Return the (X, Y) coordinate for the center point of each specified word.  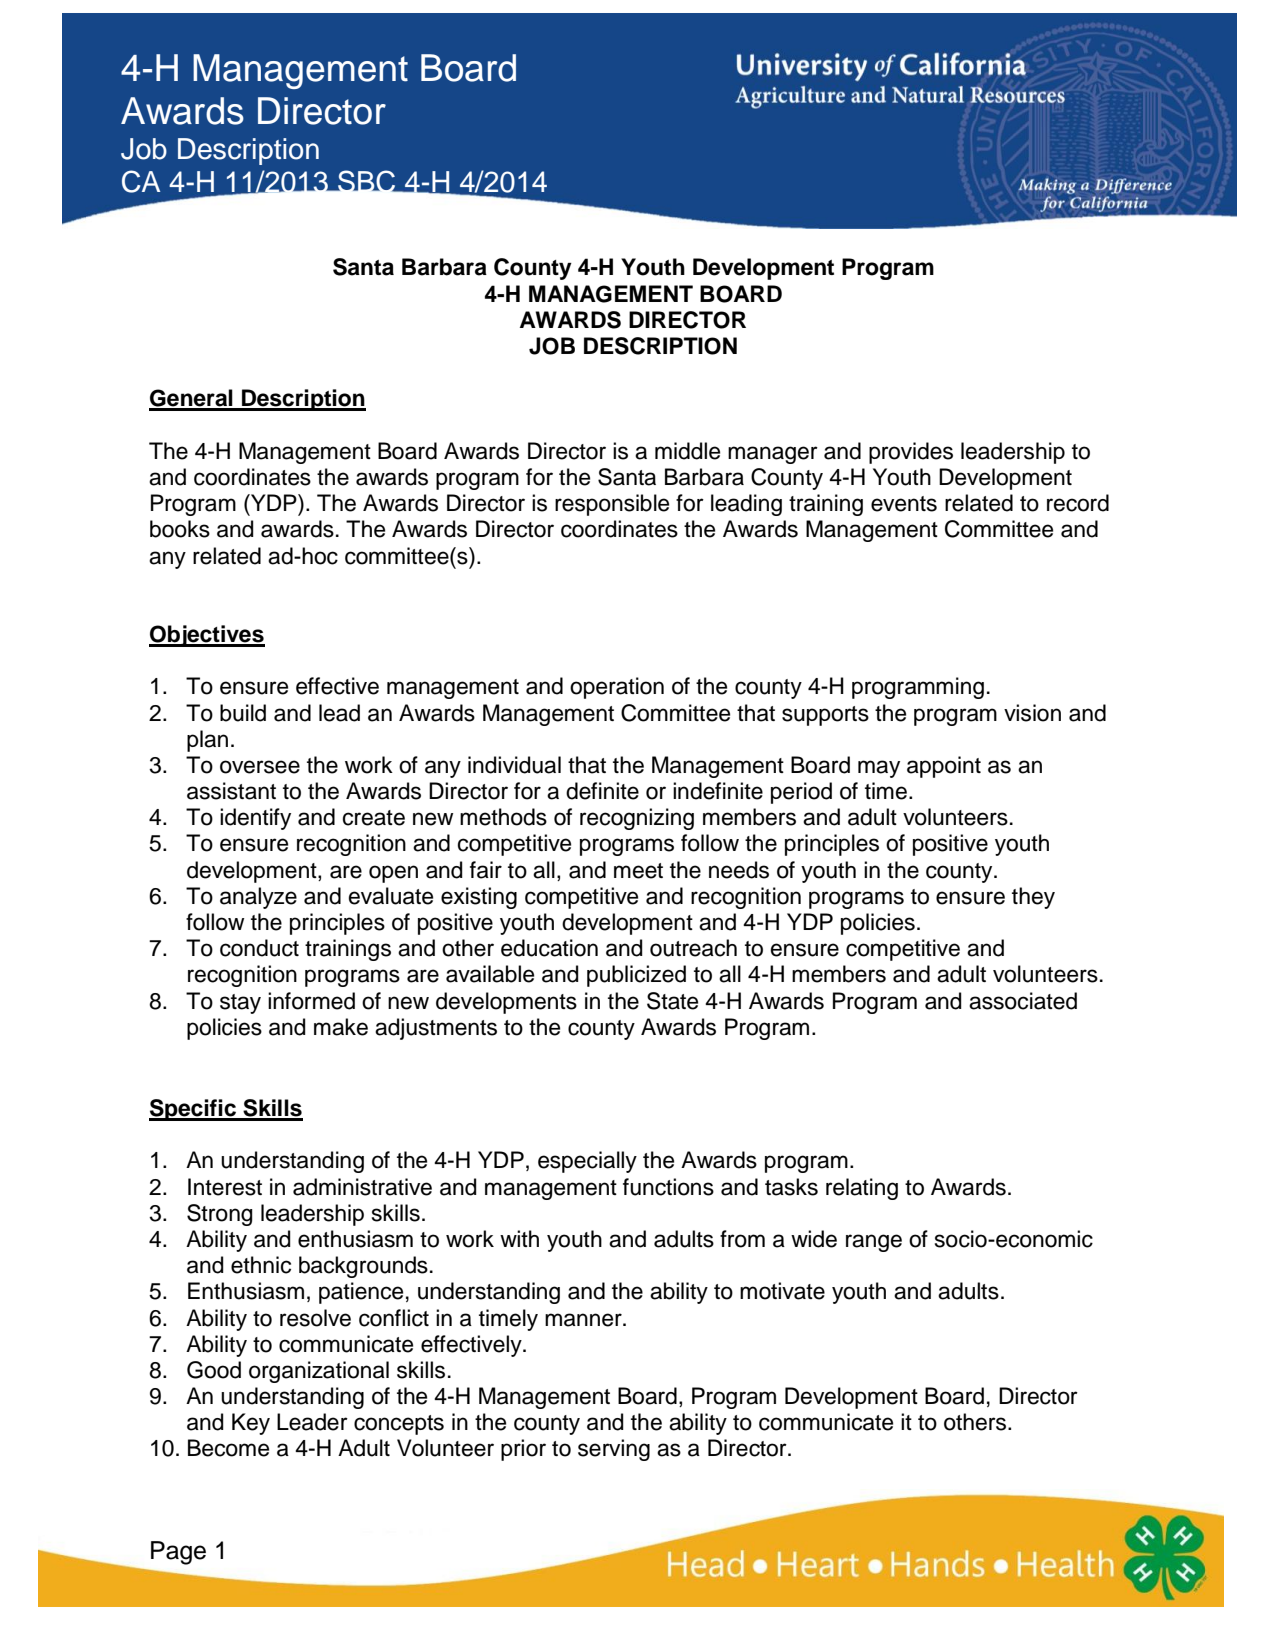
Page (178, 1553)
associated (1023, 1001)
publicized (636, 976)
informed (311, 1001)
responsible (612, 505)
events (904, 504)
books (180, 529)
